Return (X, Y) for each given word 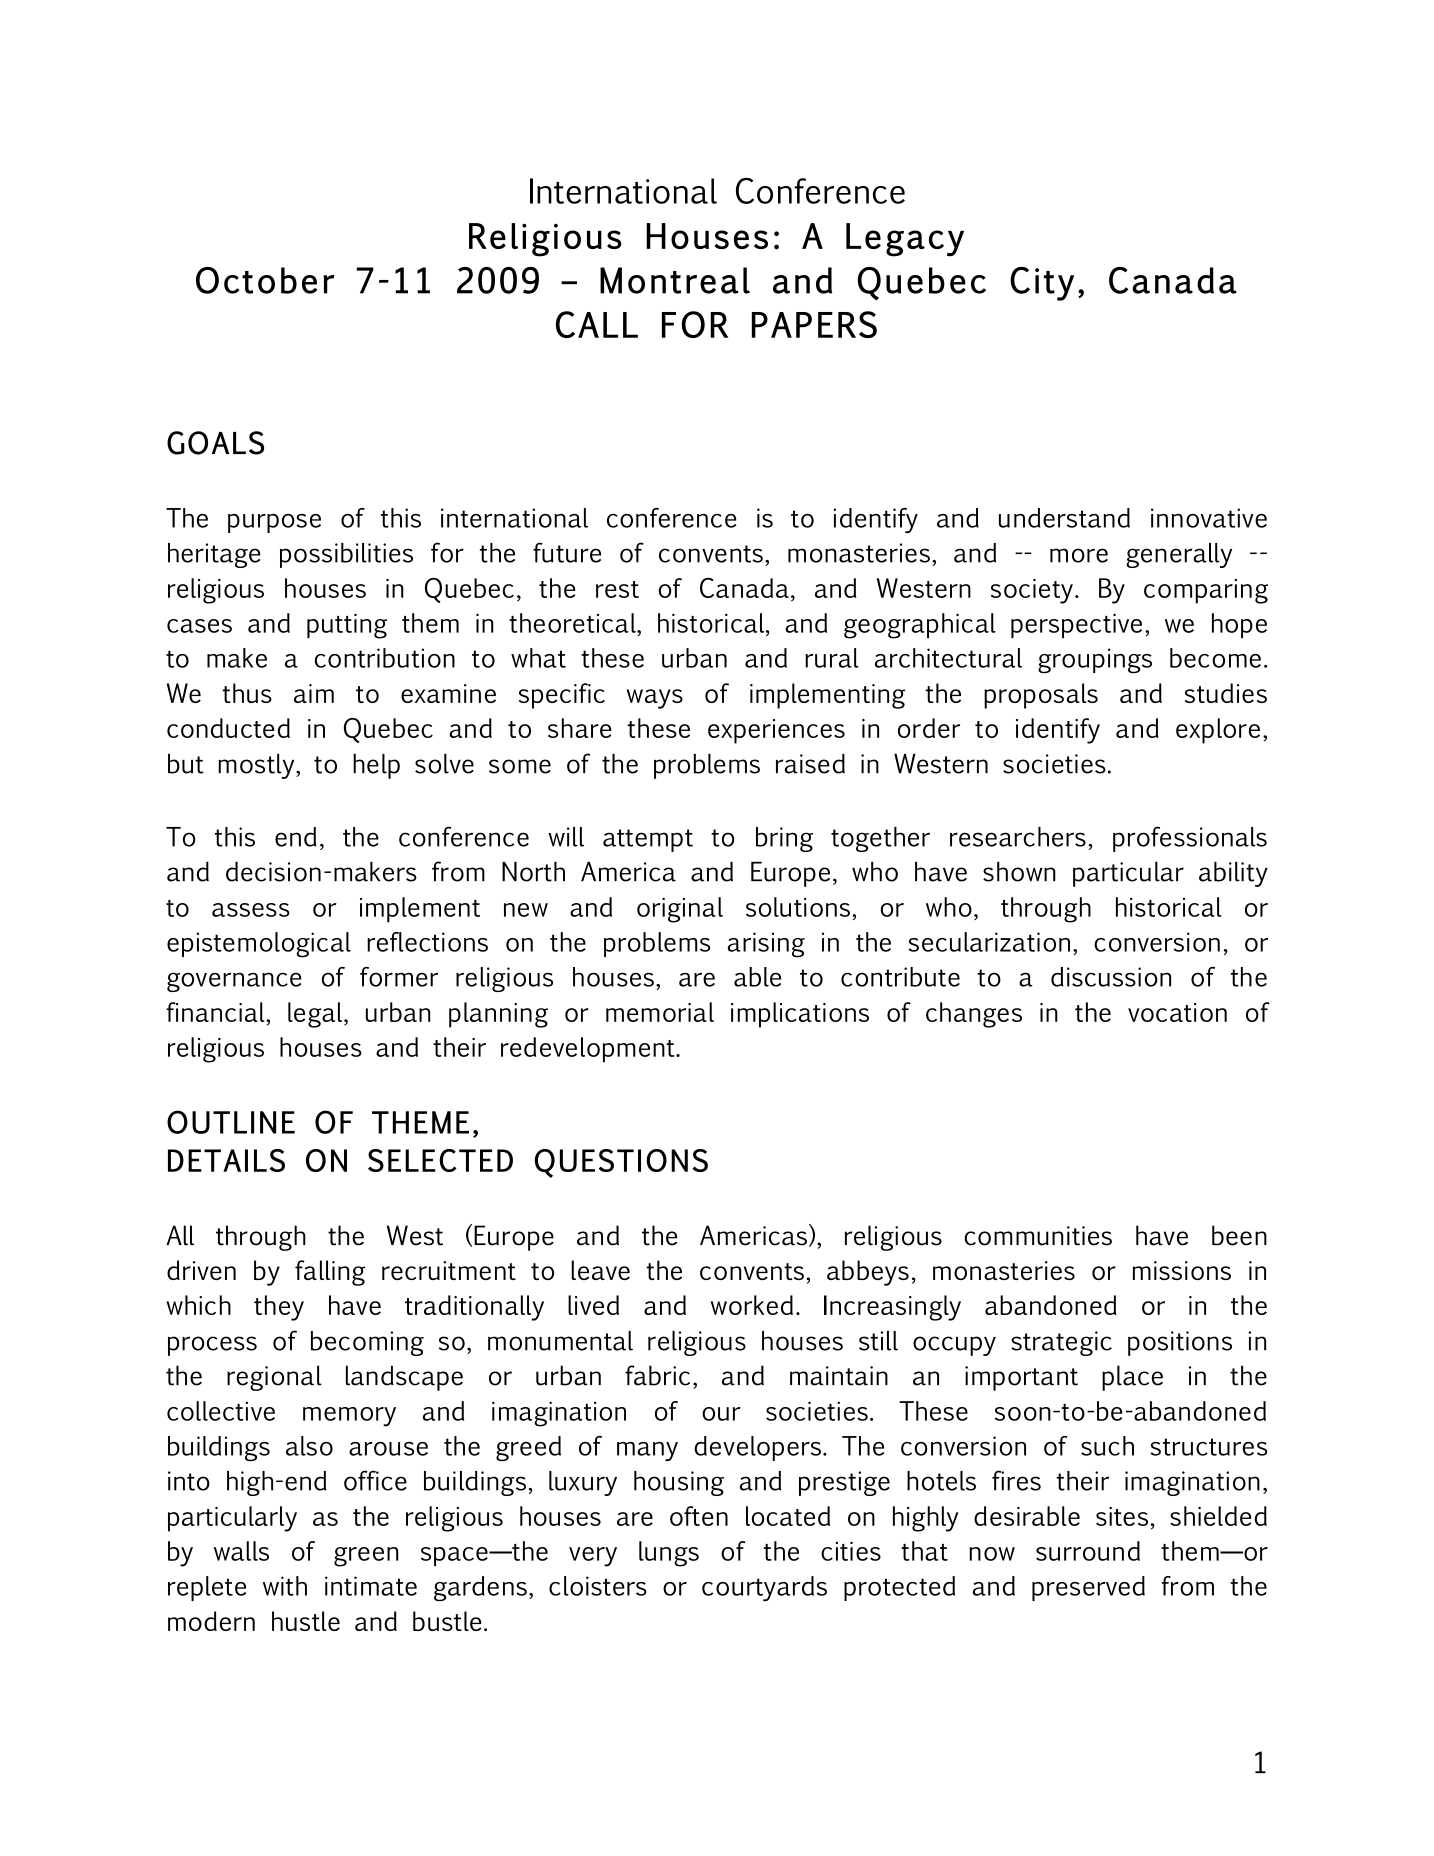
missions (1182, 1270)
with (285, 1586)
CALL (597, 324)
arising (766, 945)
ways (655, 699)
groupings (1095, 661)
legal (316, 1015)
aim (314, 693)
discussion (1111, 977)
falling (330, 1273)
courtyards (764, 1588)
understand (1064, 518)
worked (752, 1305)
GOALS (215, 443)
